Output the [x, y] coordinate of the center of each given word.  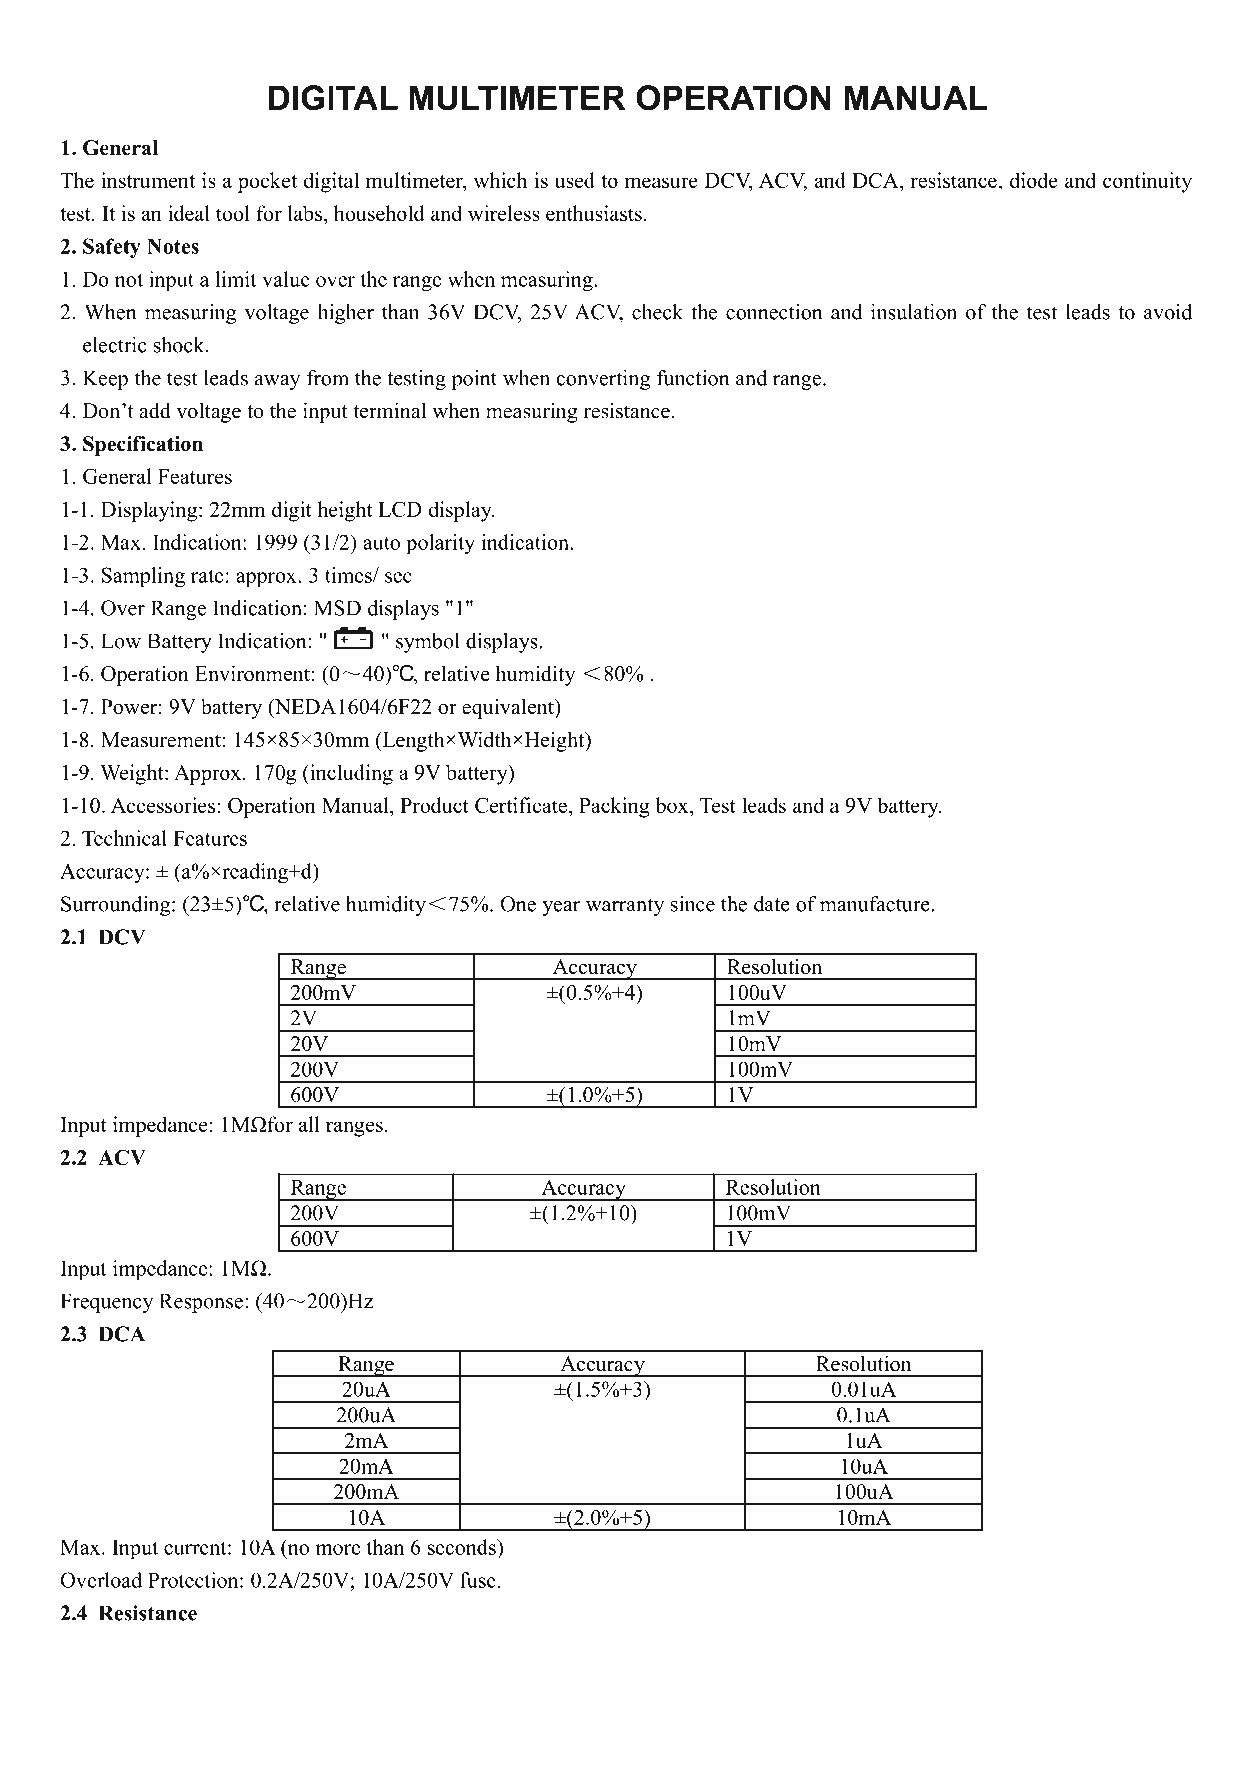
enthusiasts [594, 213]
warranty [625, 907]
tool [233, 213]
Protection [194, 1580]
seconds [463, 1547]
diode [1034, 180]
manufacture [876, 904]
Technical [124, 838]
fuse [478, 1580]
